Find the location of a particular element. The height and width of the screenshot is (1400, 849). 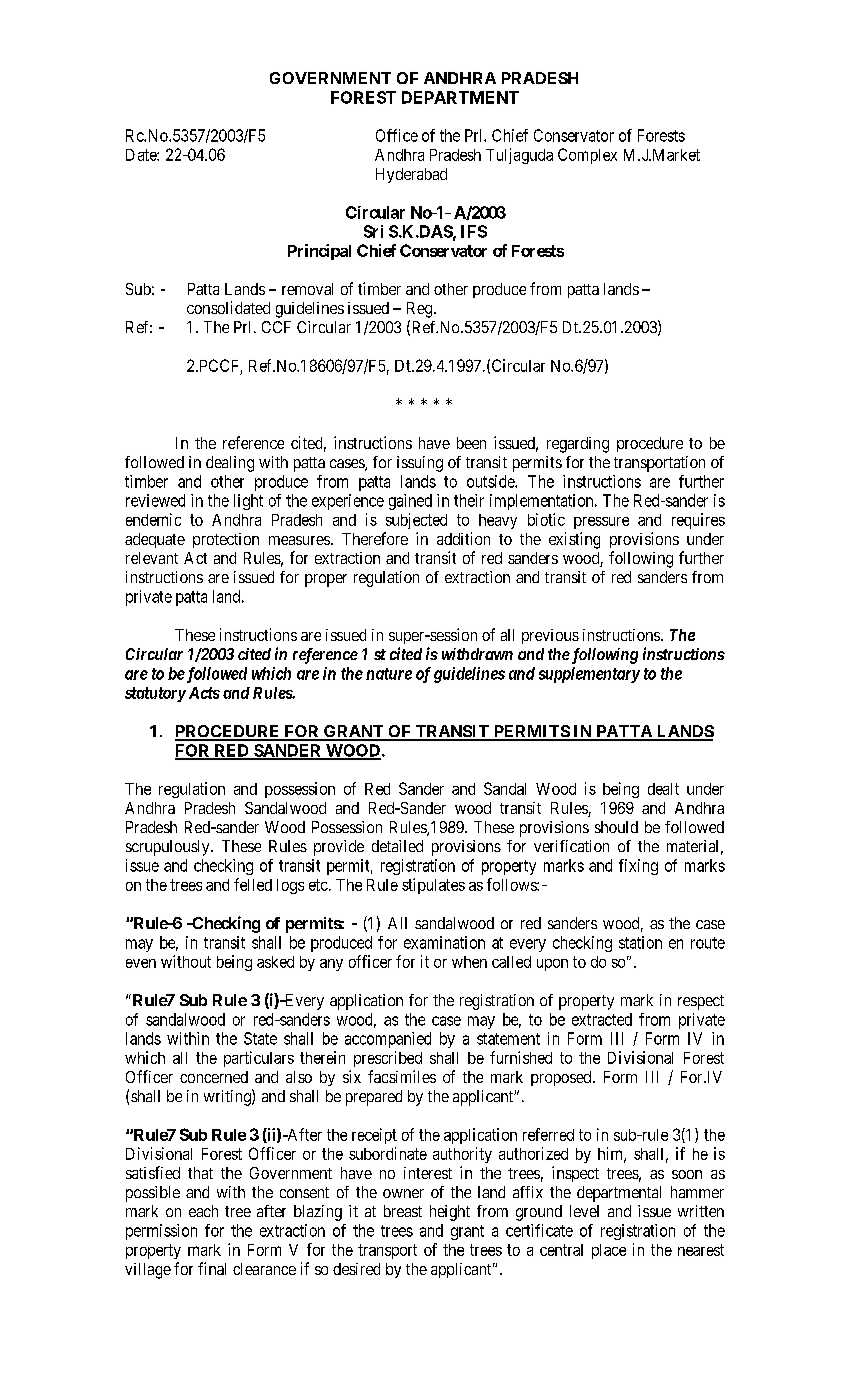

asked is located at coordinates (275, 962).
